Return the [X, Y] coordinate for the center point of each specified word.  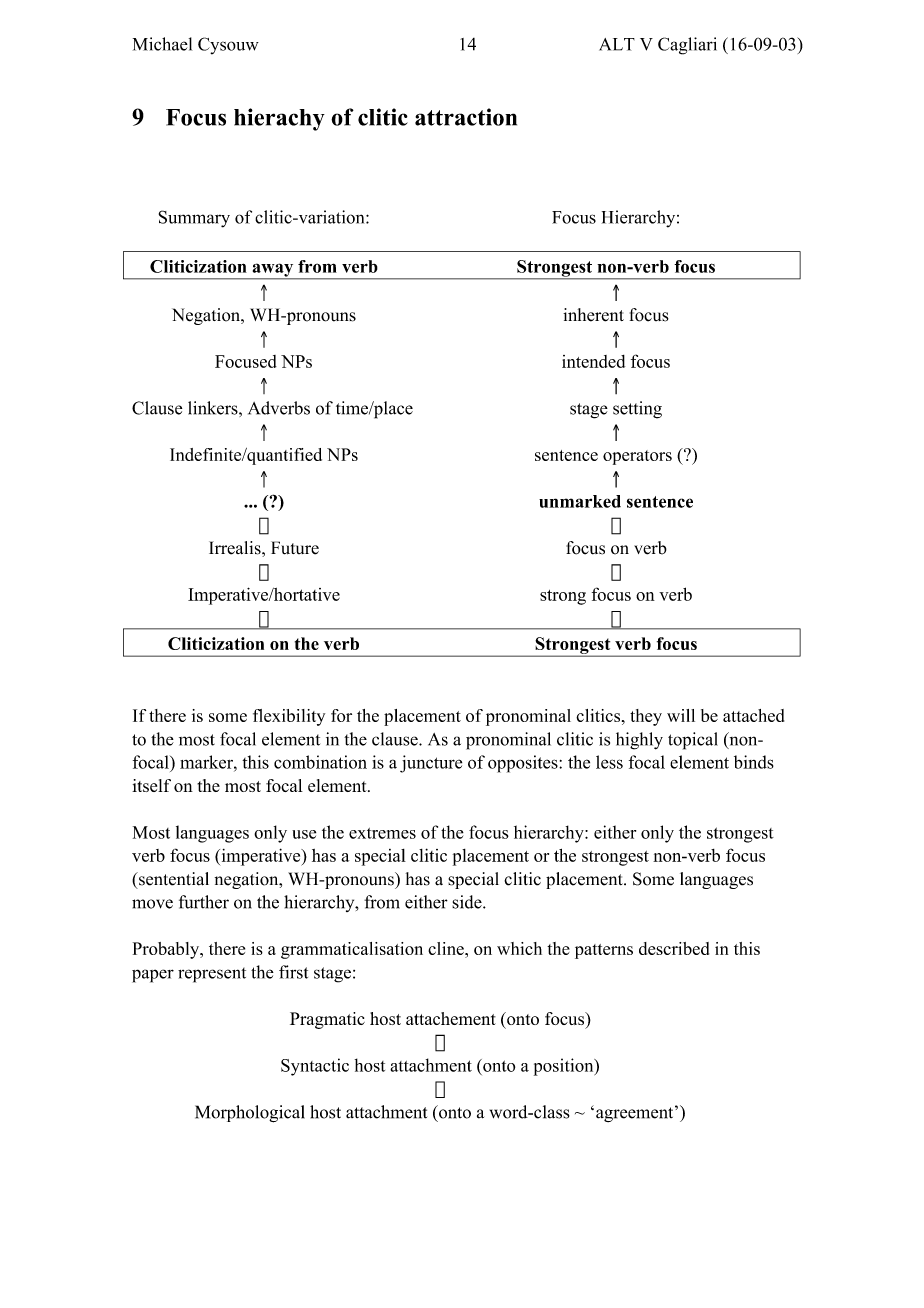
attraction [466, 117]
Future [295, 548]
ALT [617, 44]
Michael [162, 44]
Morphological [250, 1114]
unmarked [580, 501]
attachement [451, 1018]
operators [637, 457]
